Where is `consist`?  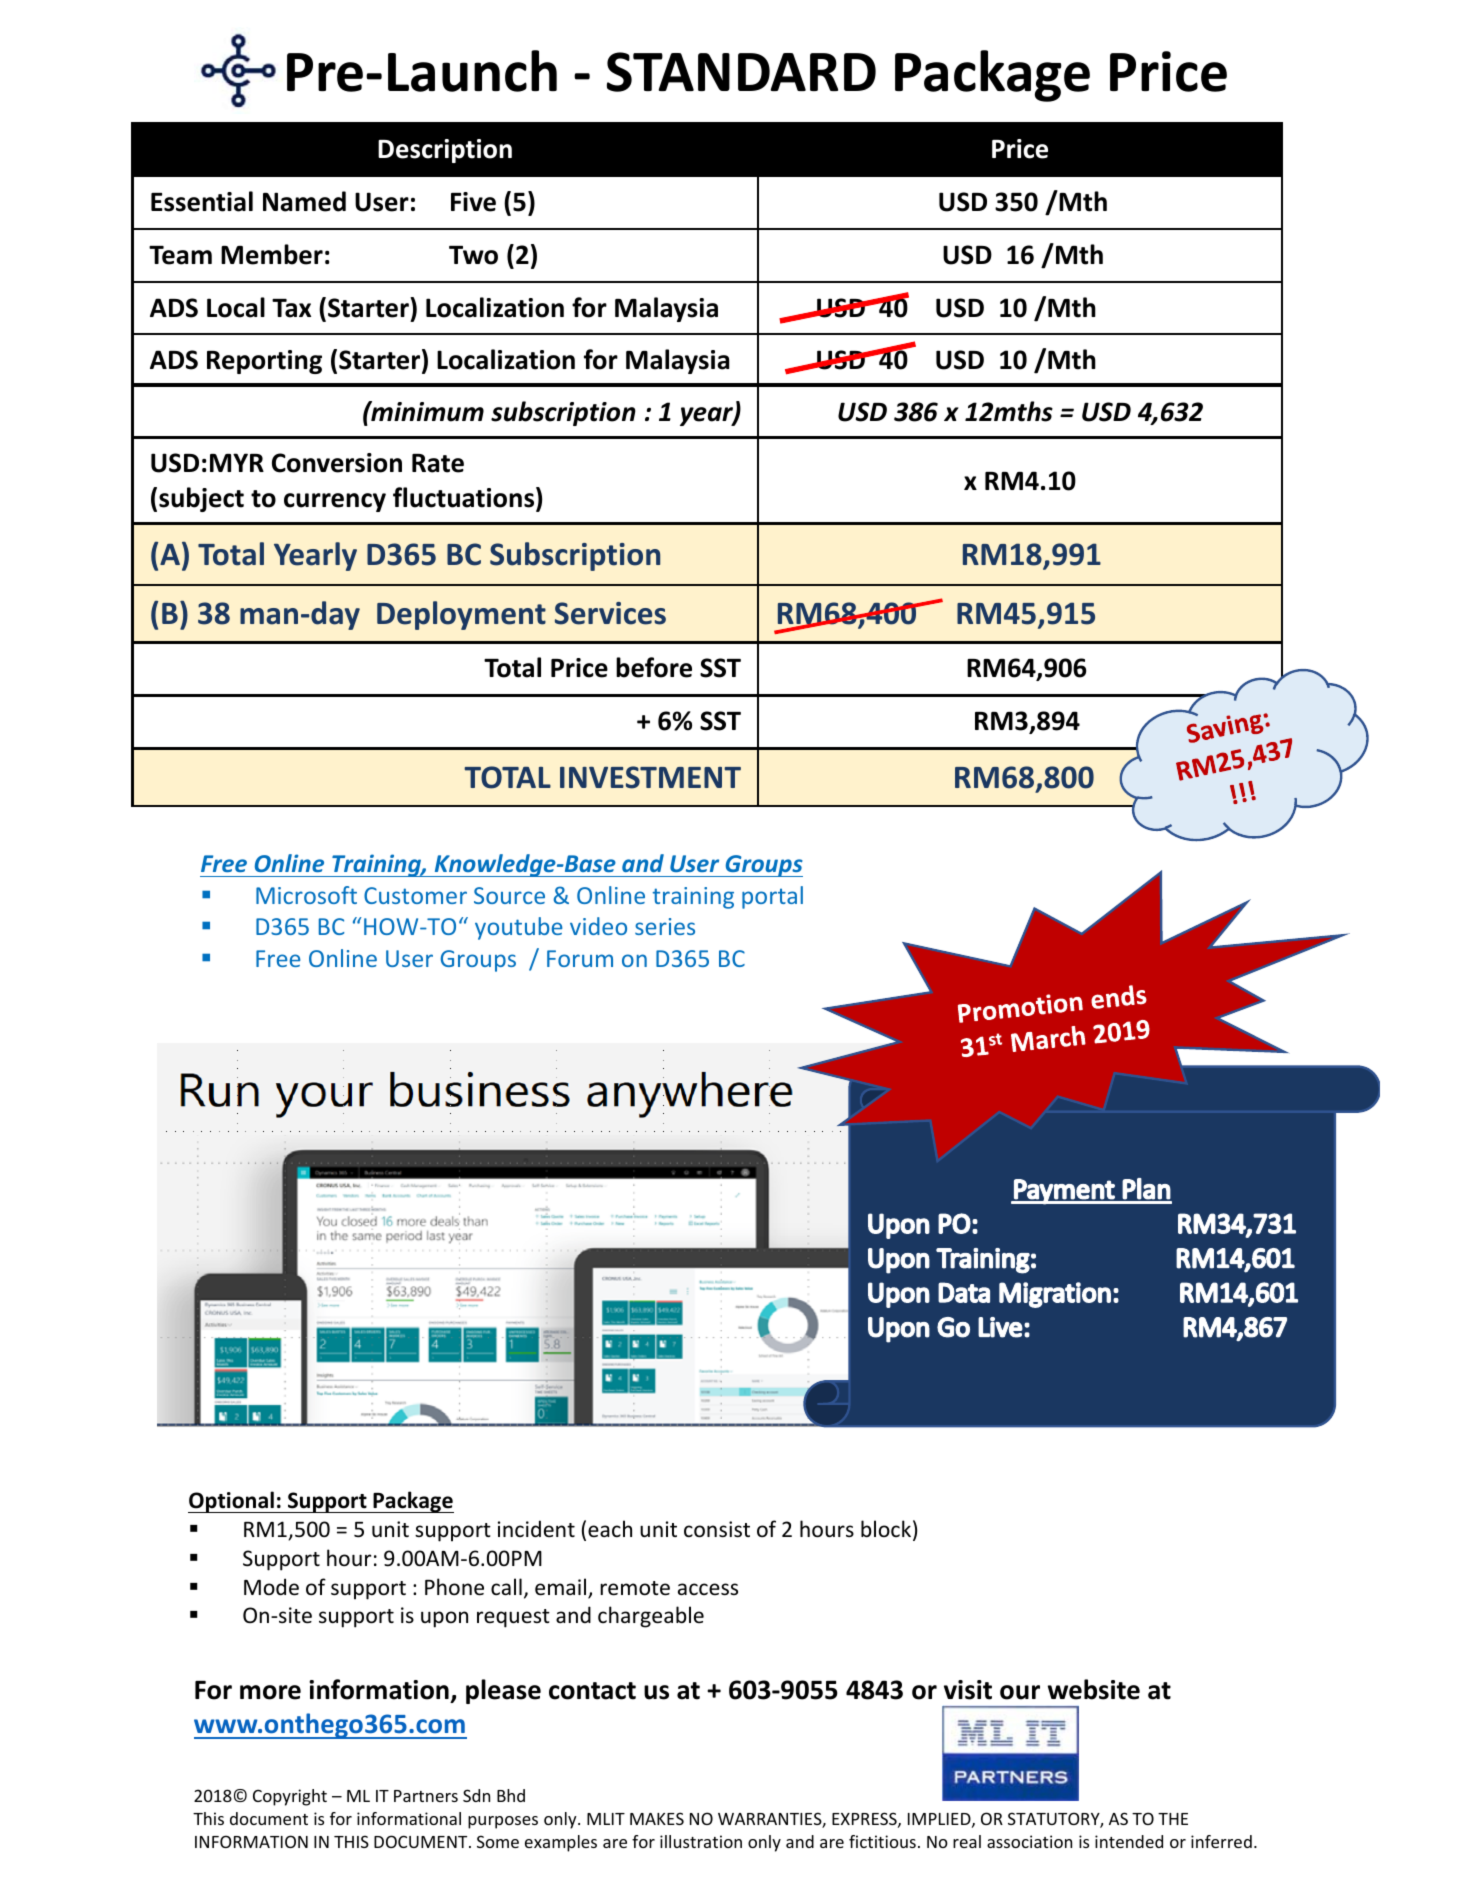 consist is located at coordinates (717, 1529).
